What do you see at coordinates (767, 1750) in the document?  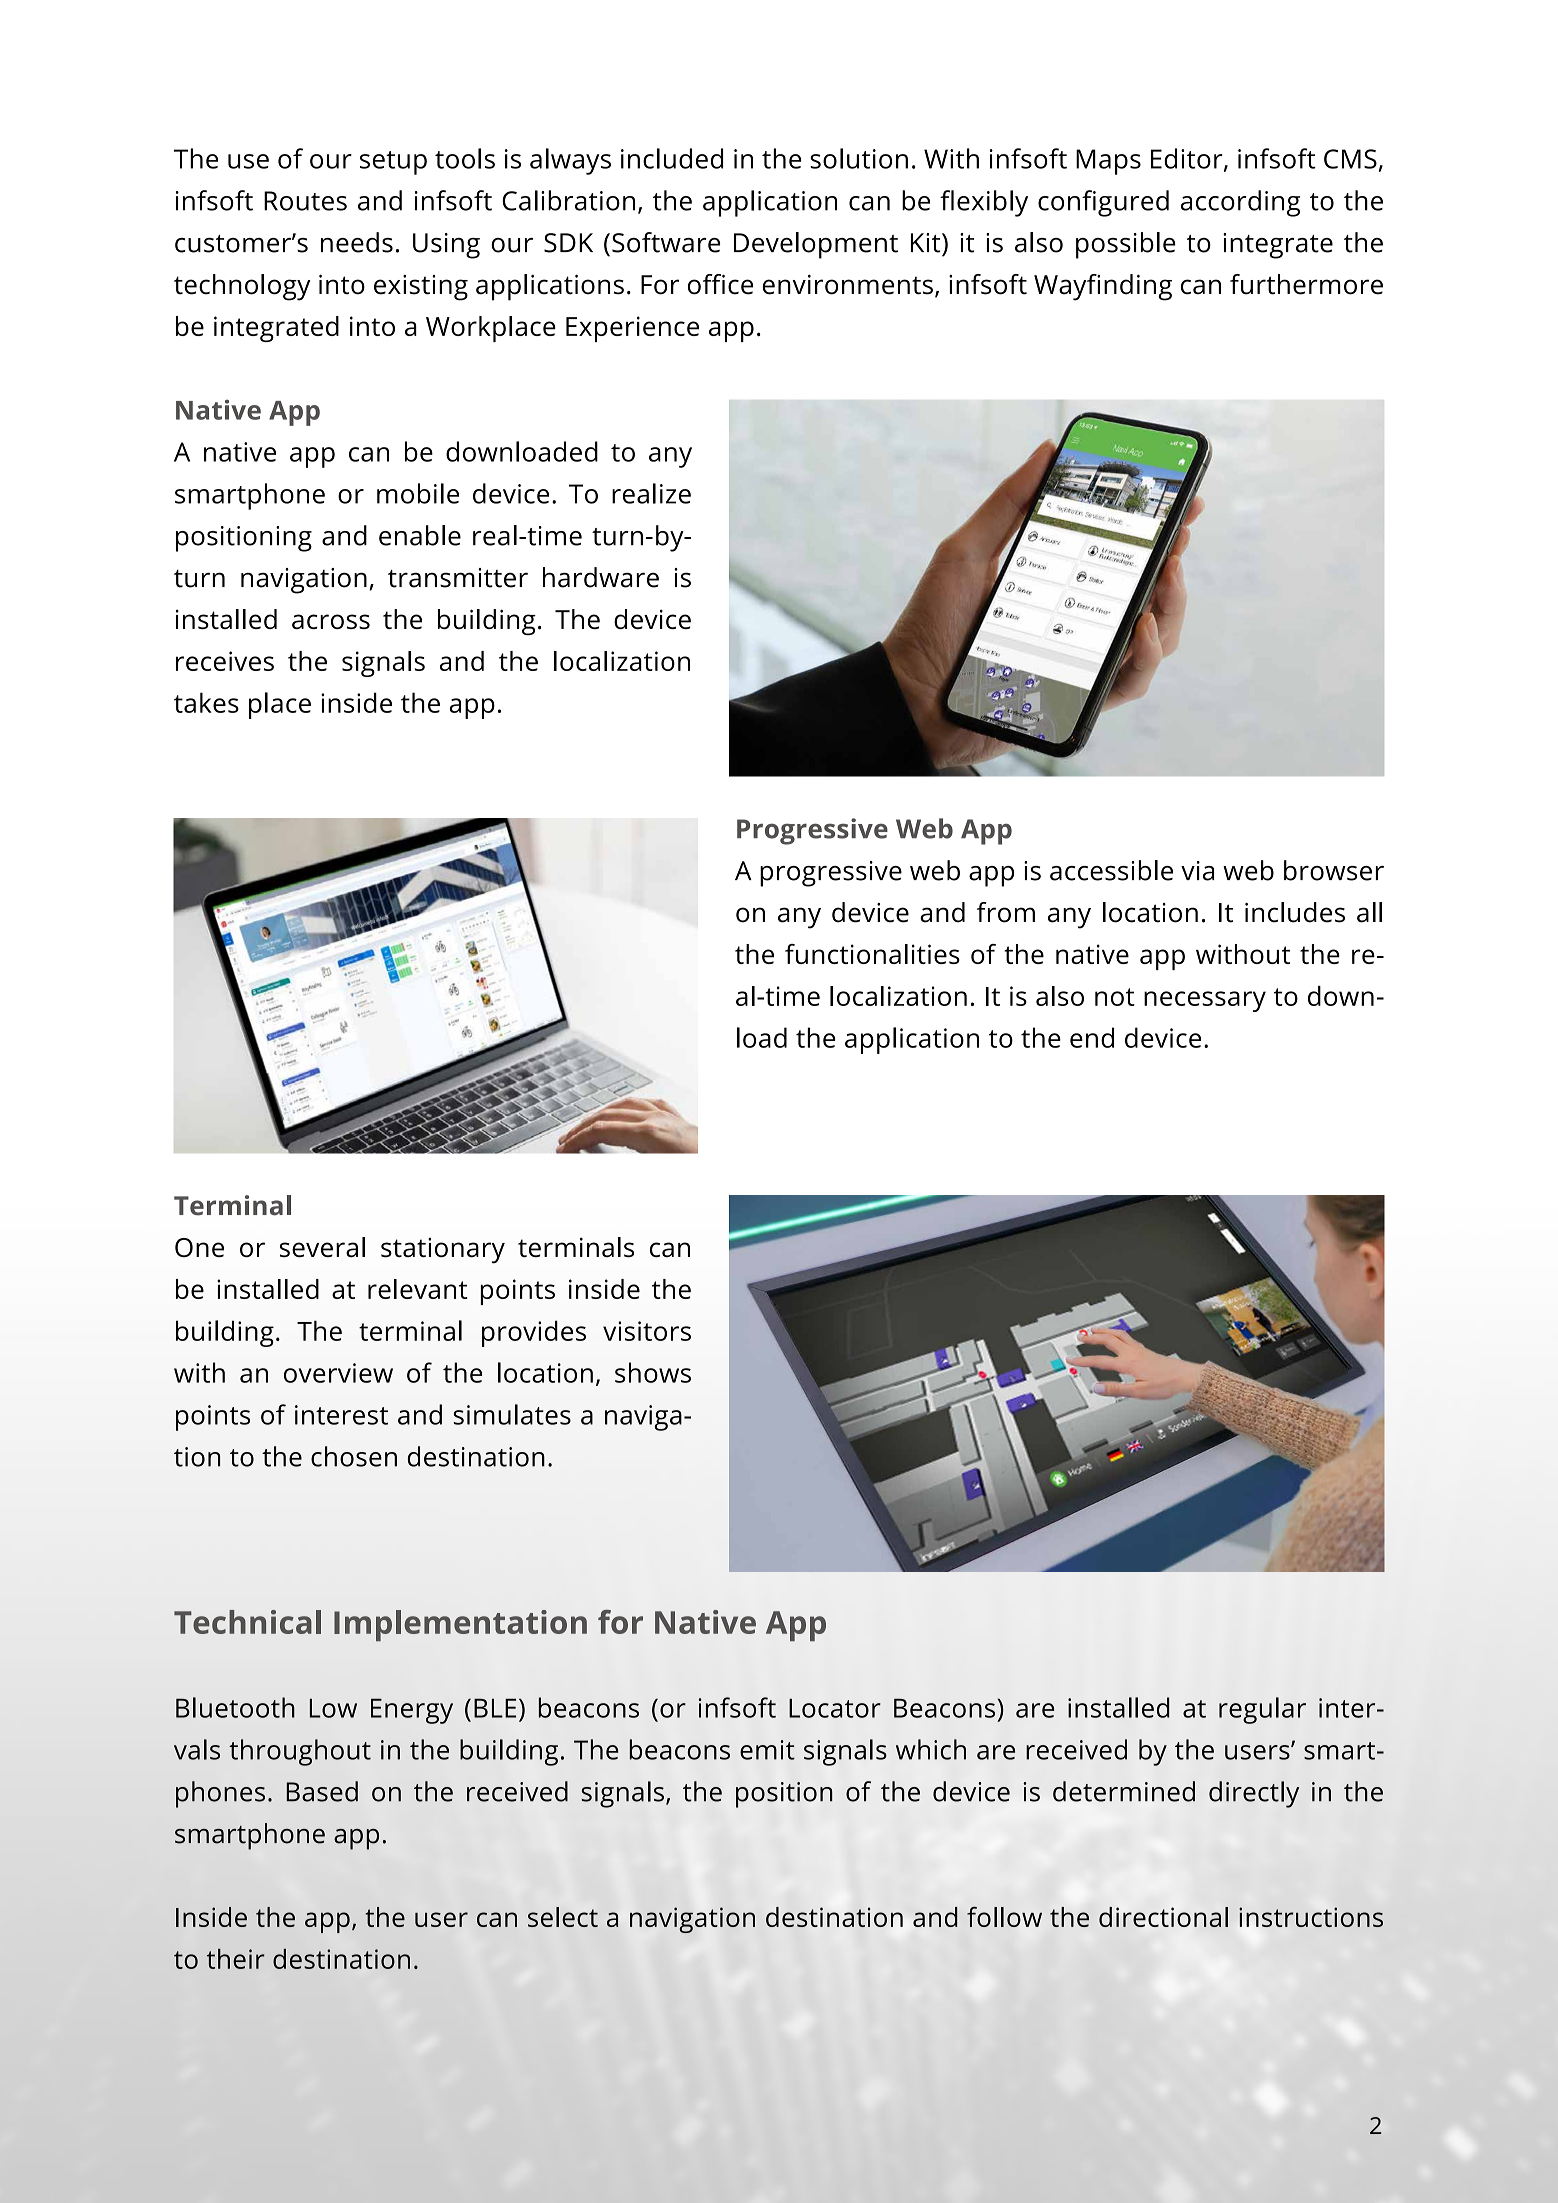 I see `emit` at bounding box center [767, 1750].
